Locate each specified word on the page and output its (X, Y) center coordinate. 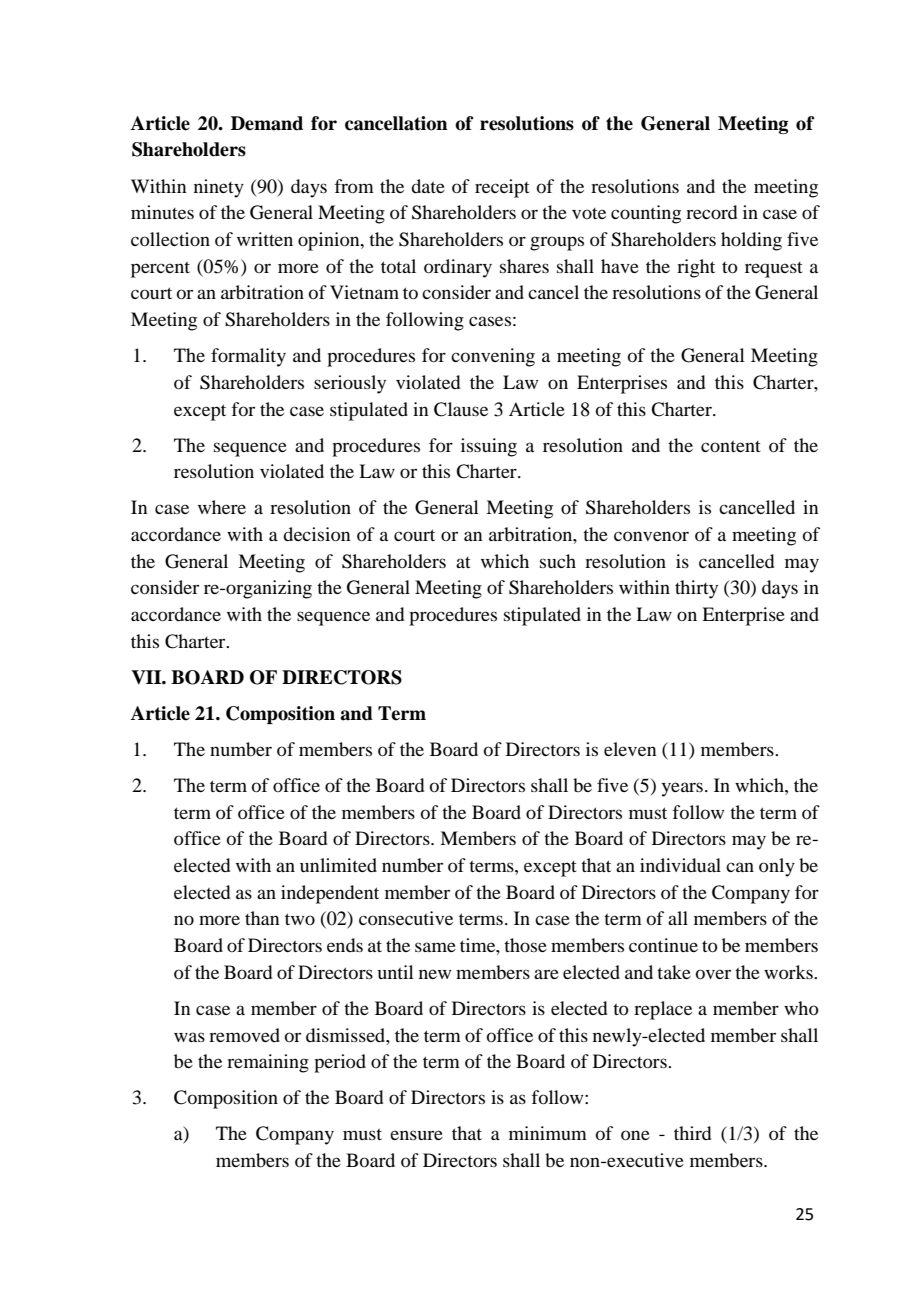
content (731, 446)
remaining (268, 1063)
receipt (502, 188)
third (692, 1133)
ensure (416, 1135)
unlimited (338, 865)
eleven (630, 749)
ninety (219, 188)
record (711, 212)
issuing (489, 447)
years (682, 789)
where (222, 507)
